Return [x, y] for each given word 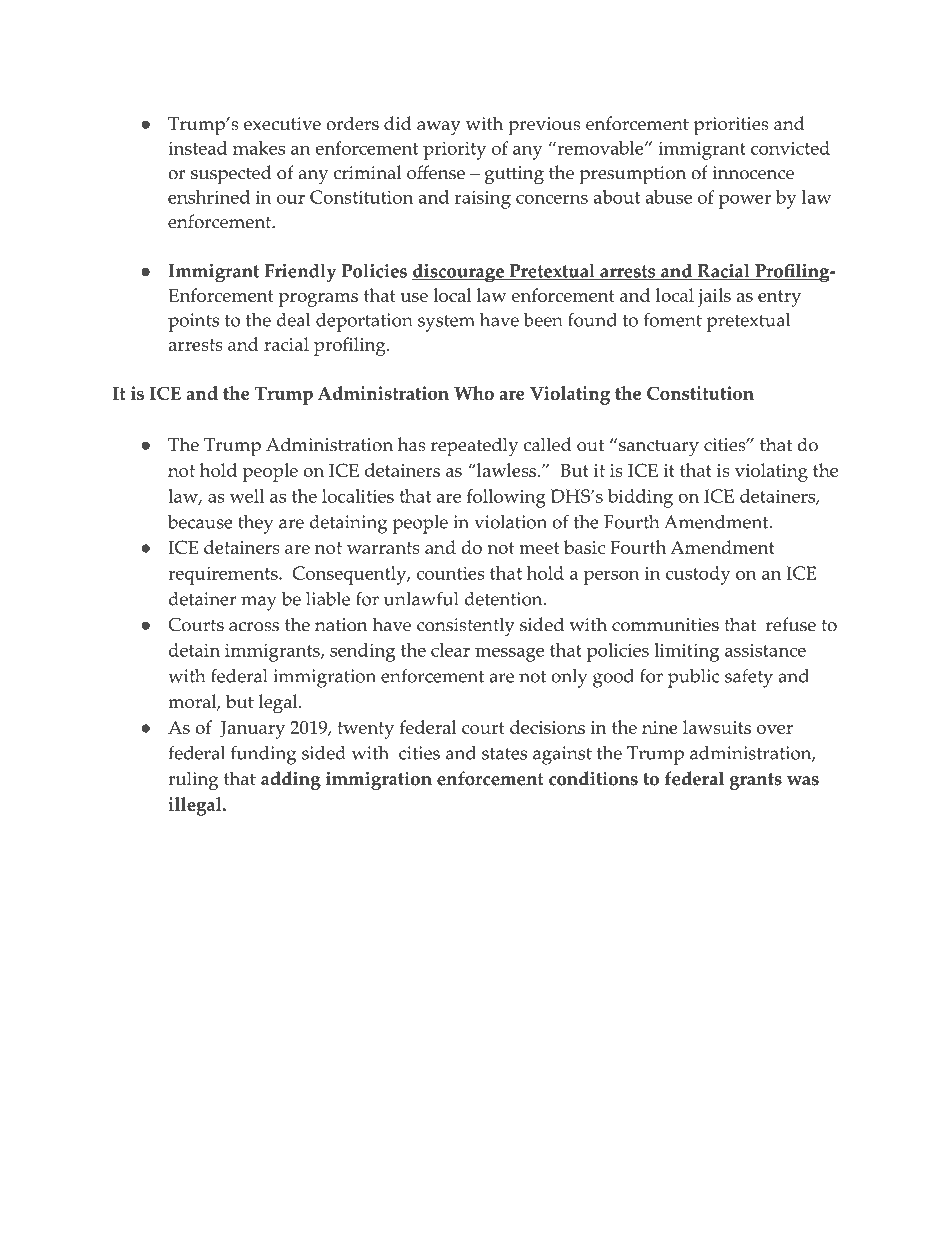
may [259, 603]
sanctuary [657, 447]
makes [259, 148]
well [247, 496]
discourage [459, 272]
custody [698, 575]
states [504, 754]
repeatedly [474, 447]
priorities [731, 126]
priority [454, 150]
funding [263, 755]
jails [714, 297]
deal [293, 320]
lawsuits [717, 727]
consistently [466, 626]
